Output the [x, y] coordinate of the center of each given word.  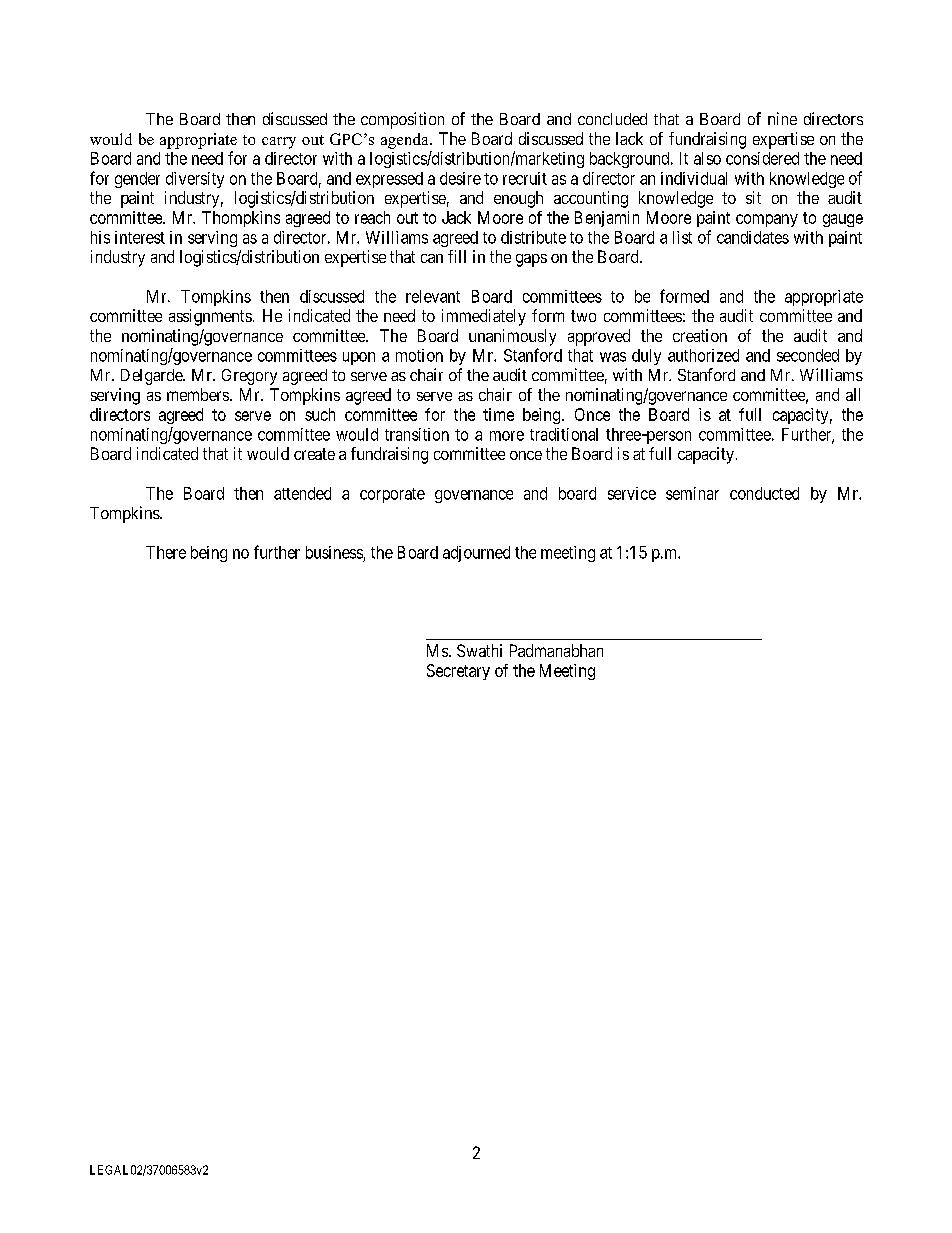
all [853, 394]
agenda [406, 141]
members [198, 394]
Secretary [458, 672]
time [498, 414]
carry [279, 143]
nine [782, 118]
